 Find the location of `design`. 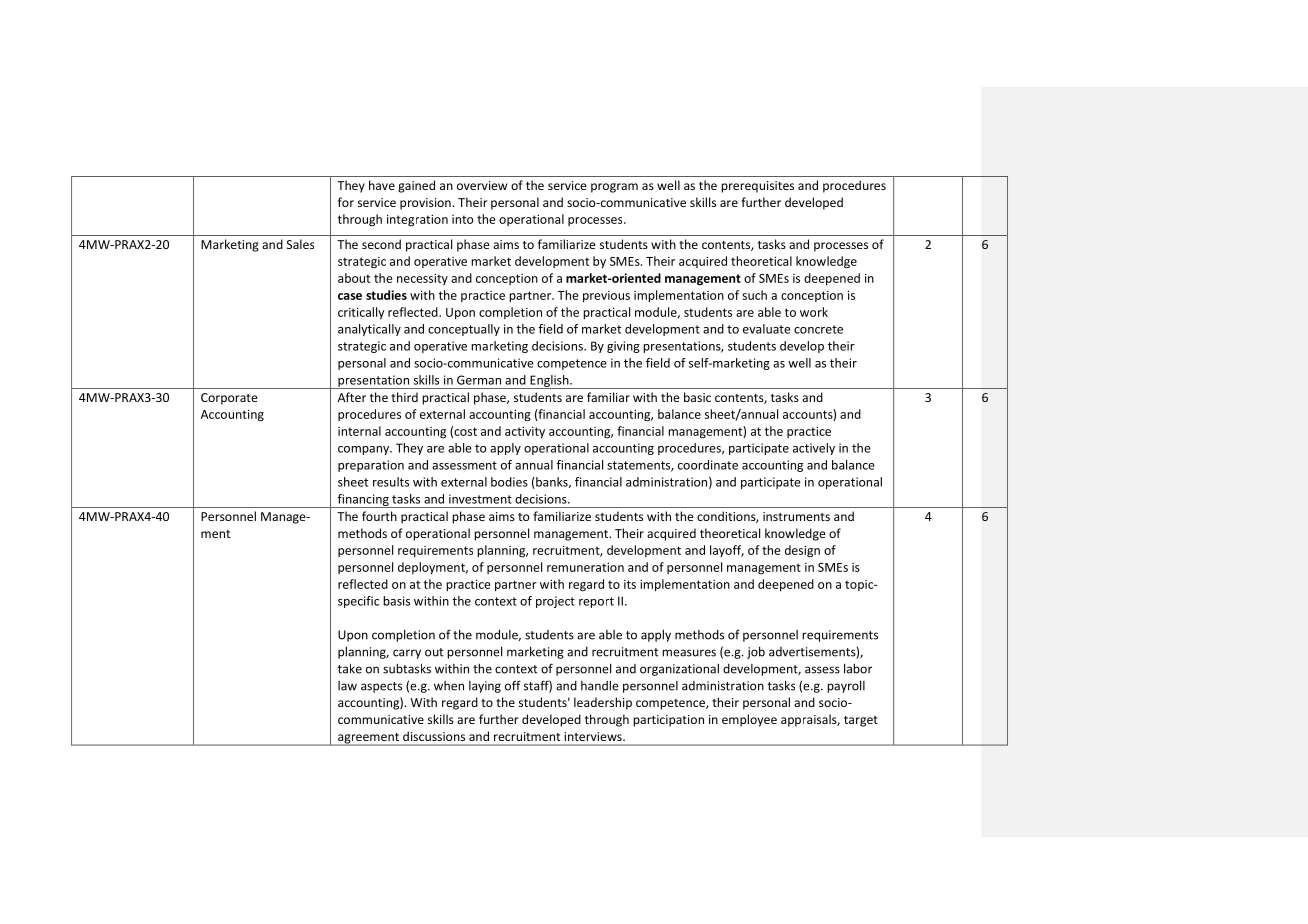

design is located at coordinates (802, 551).
